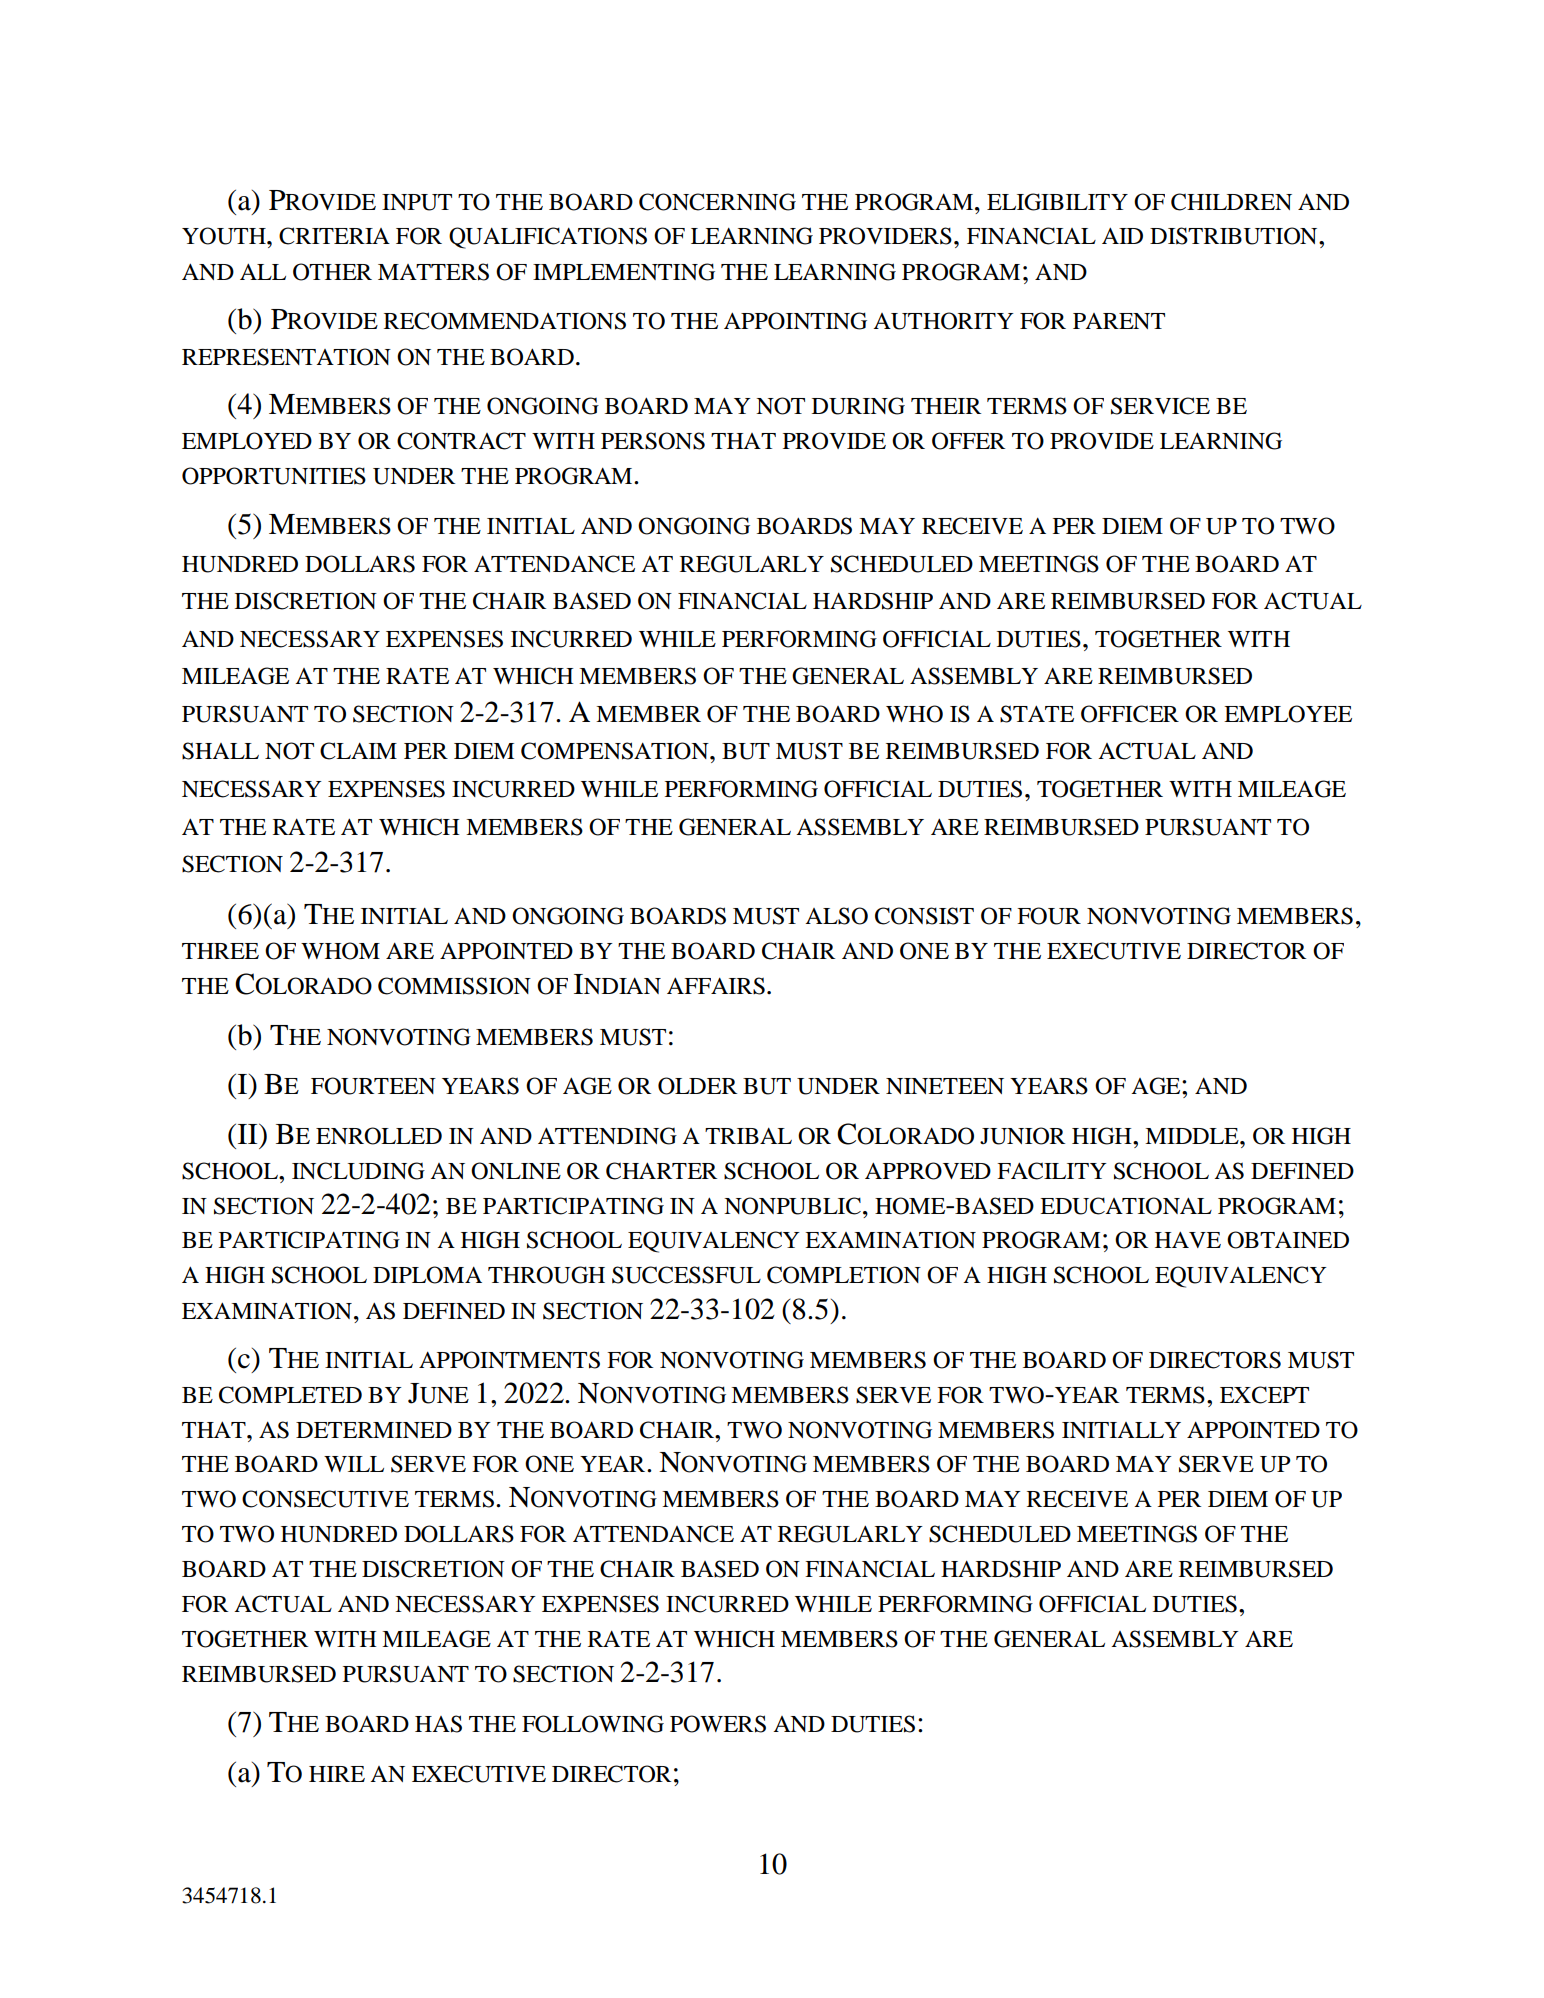 The width and height of the page is (1544, 1998). Describe the element at coordinates (1264, 1395) in the page. I see `EXCEPT` at that location.
